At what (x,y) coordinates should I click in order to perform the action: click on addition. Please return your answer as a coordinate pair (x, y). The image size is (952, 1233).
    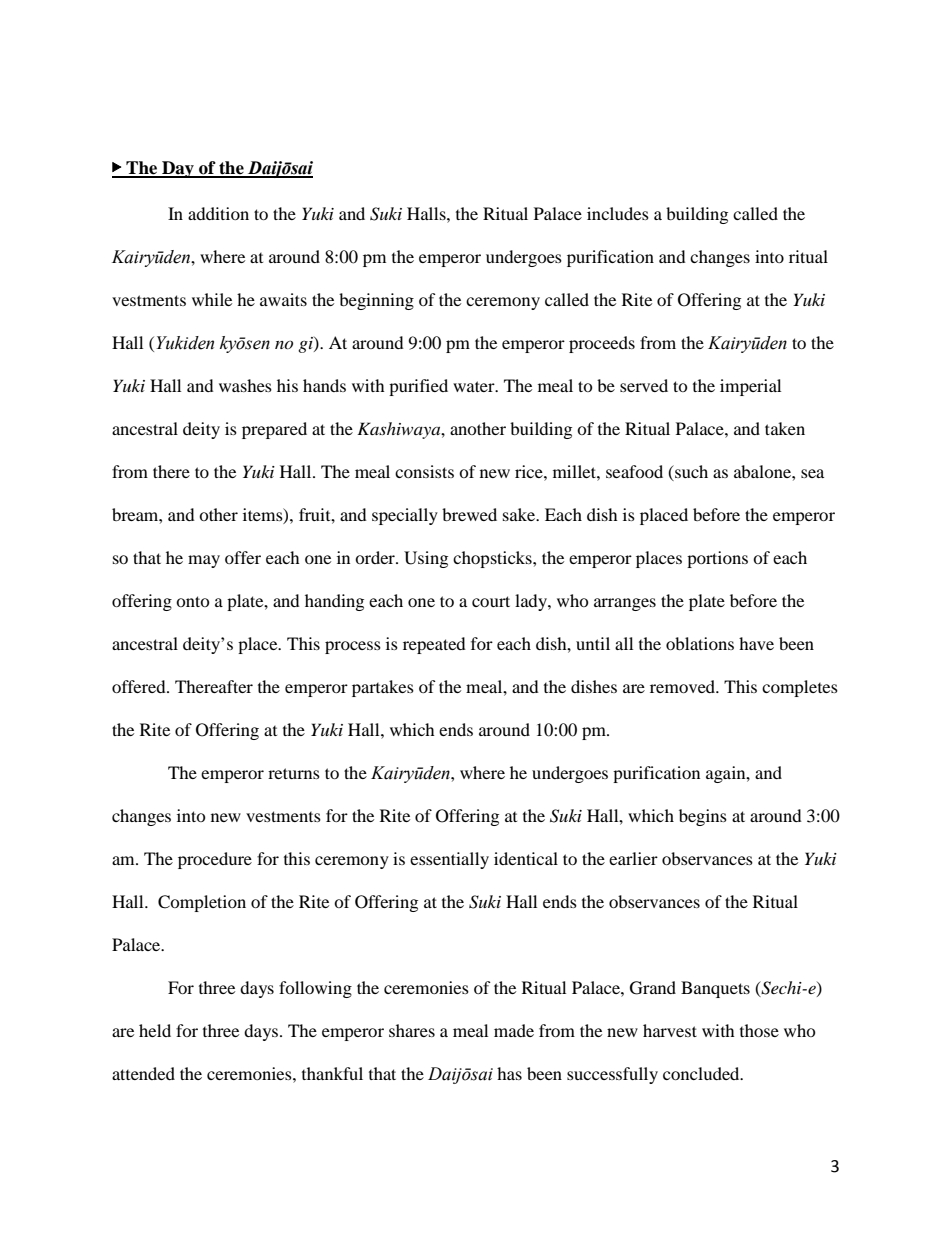
    Looking at the image, I should click on (218, 213).
